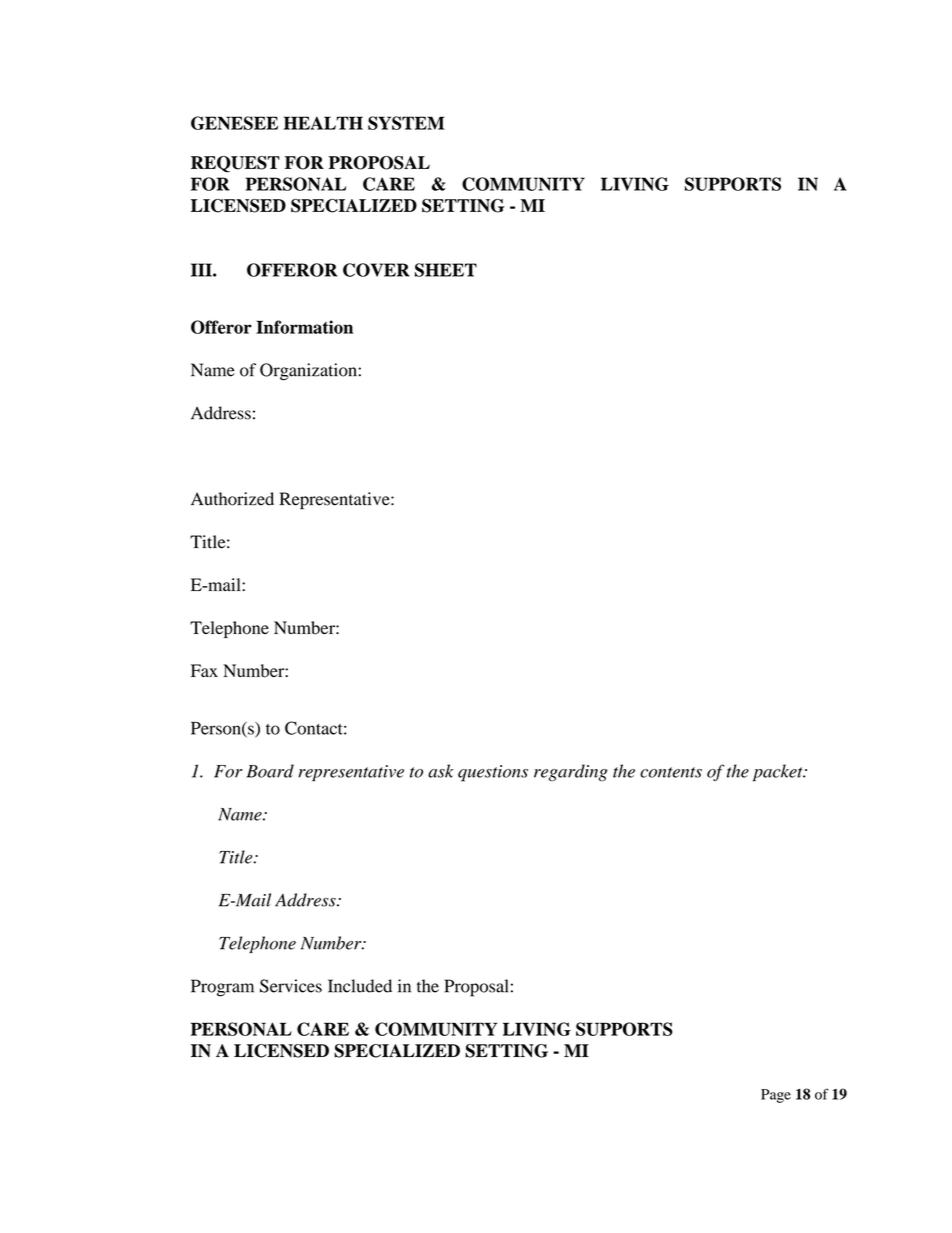 This screenshot has width=952, height=1233. I want to click on SHEET, so click(446, 270).
